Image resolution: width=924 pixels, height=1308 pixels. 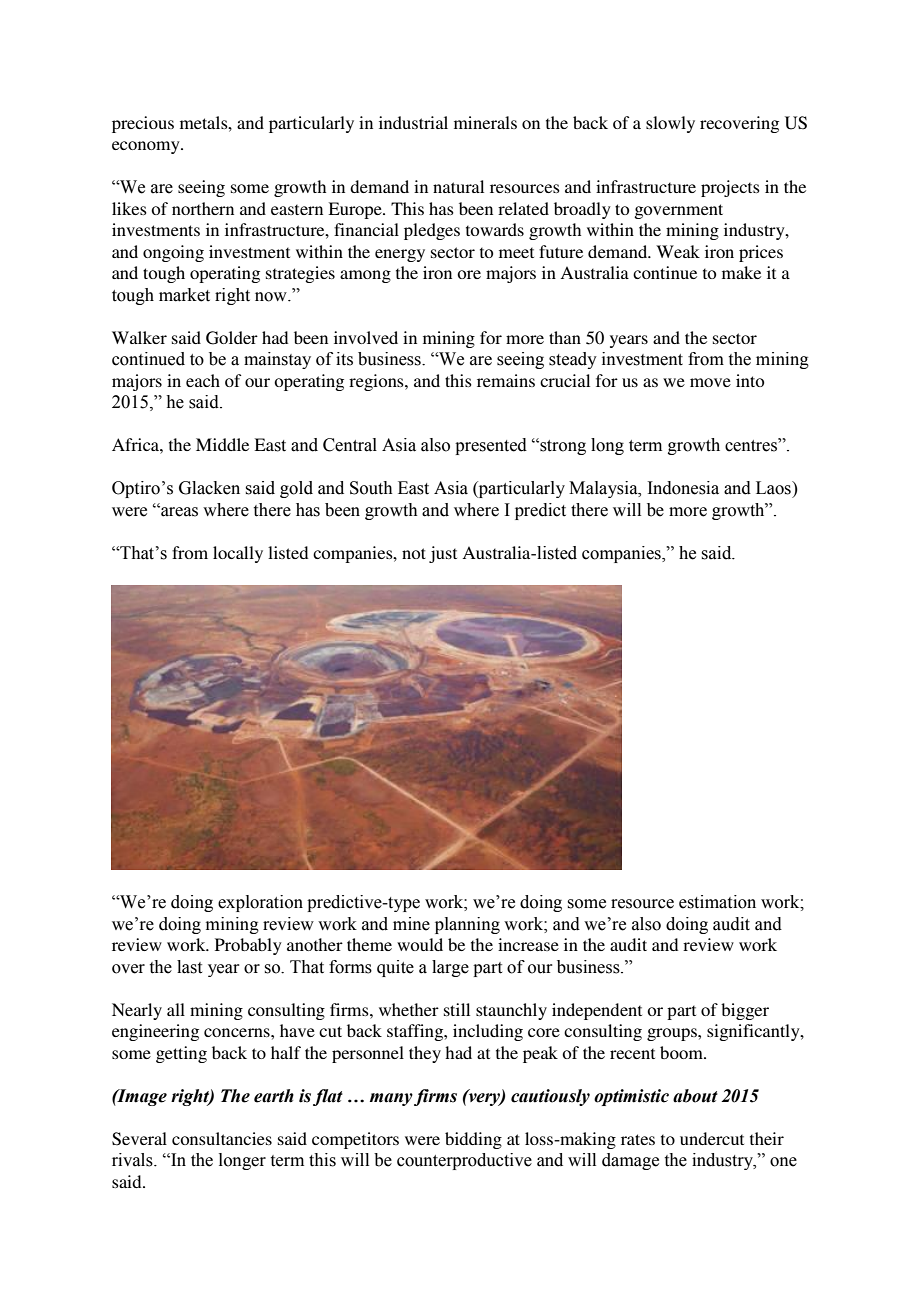 I want to click on bidding, so click(x=473, y=1140).
